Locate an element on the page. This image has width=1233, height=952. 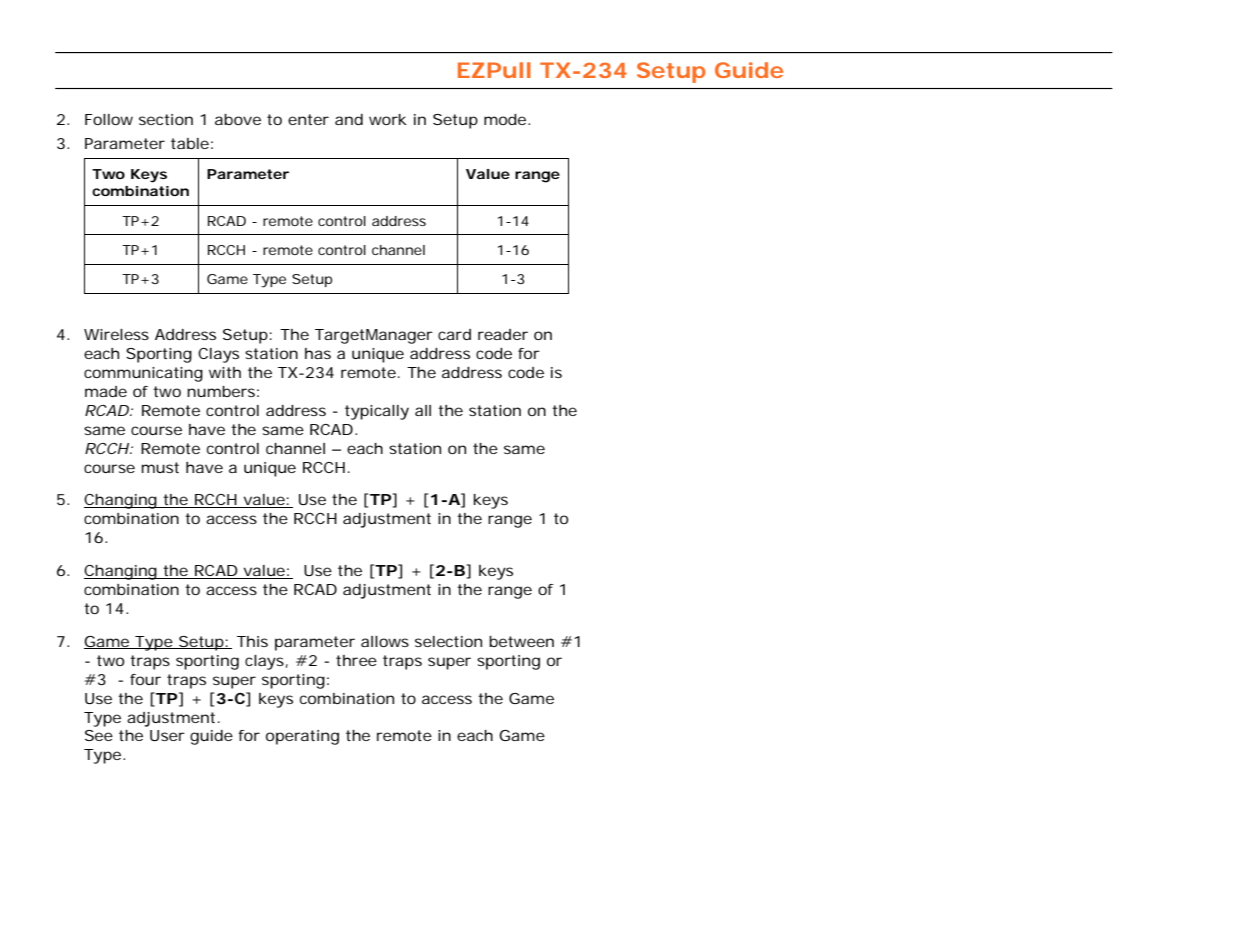
section is located at coordinates (166, 119).
